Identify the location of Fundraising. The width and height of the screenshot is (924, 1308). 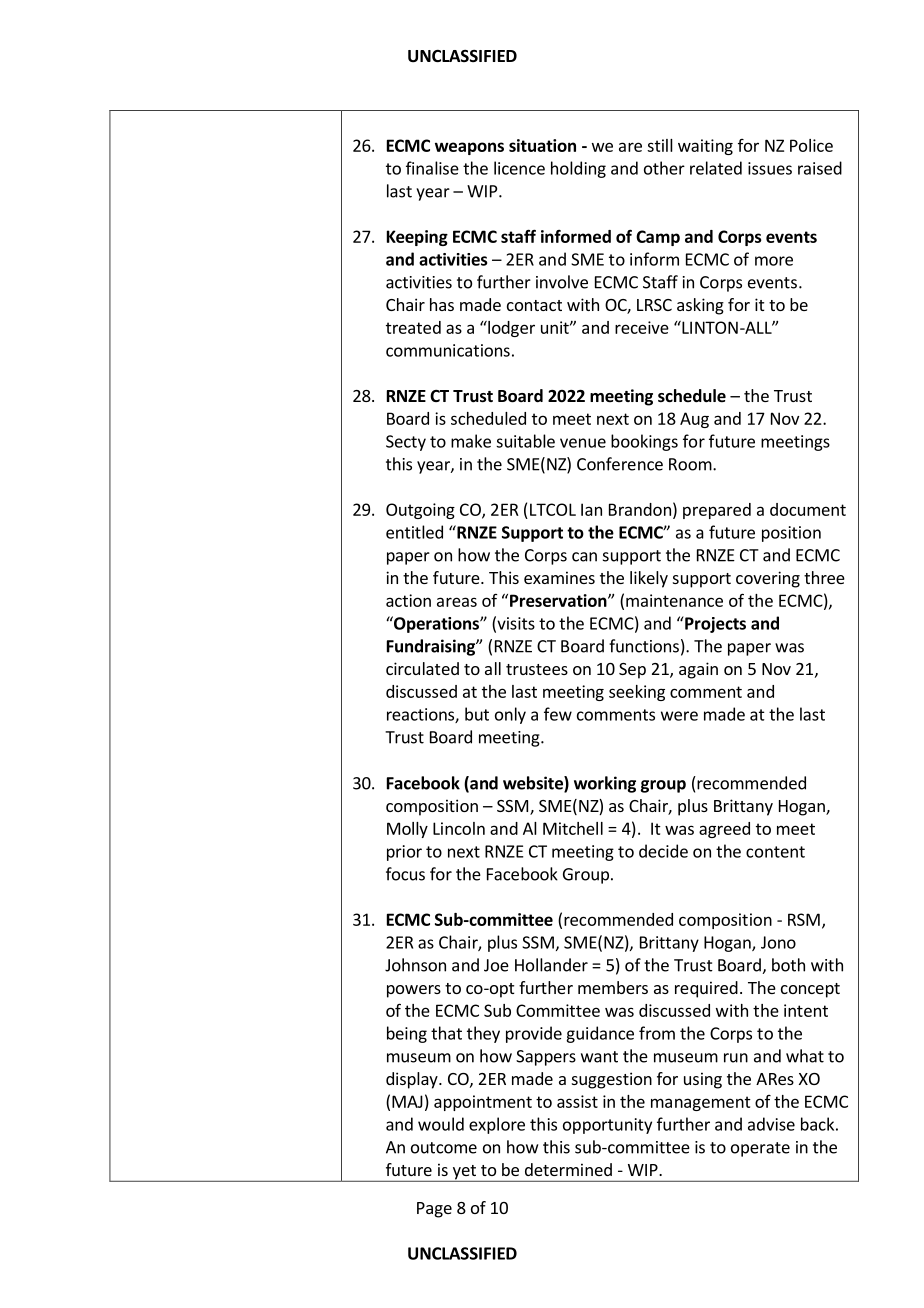
(432, 647).
